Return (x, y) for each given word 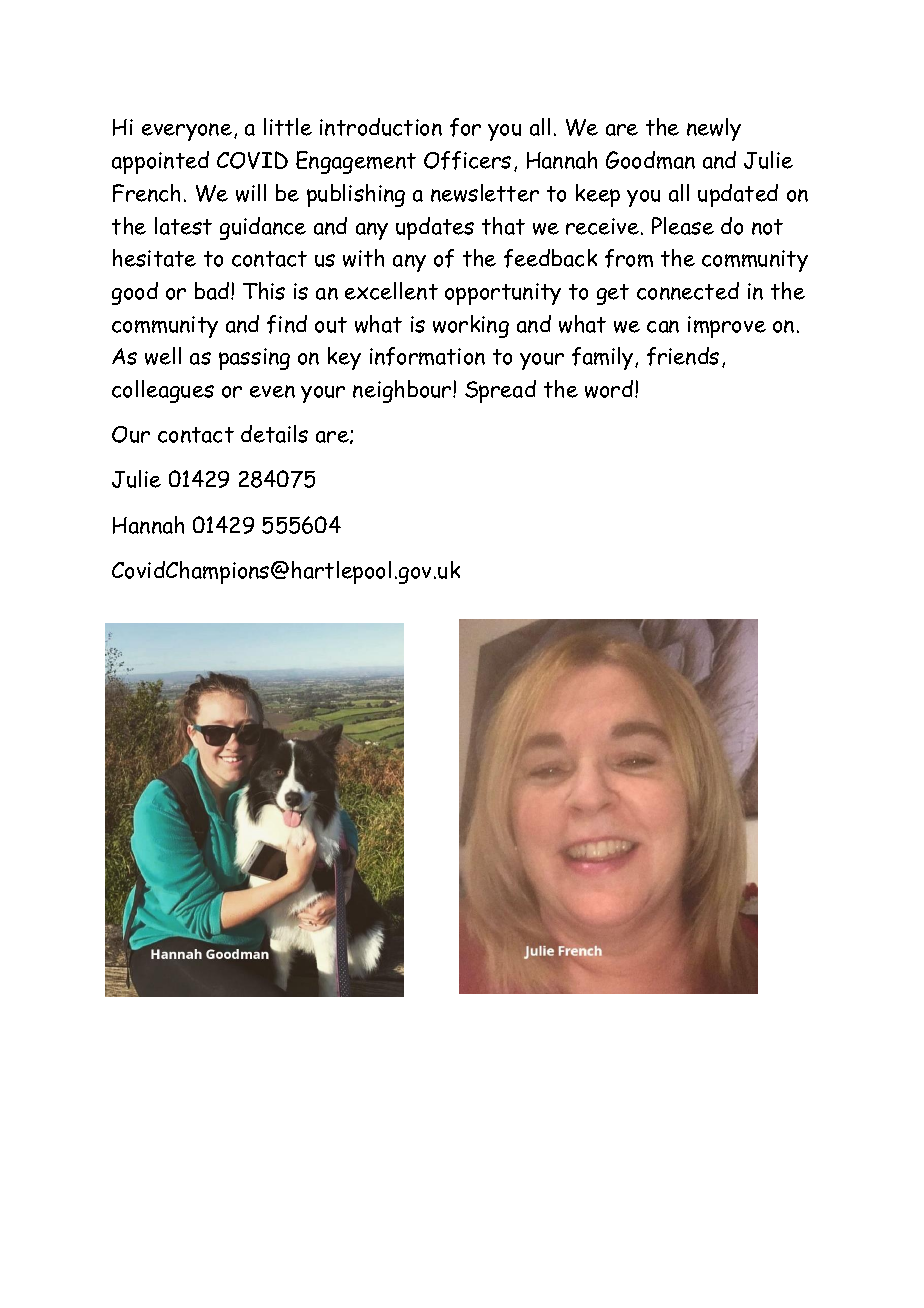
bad (213, 291)
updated (738, 195)
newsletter (485, 193)
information (427, 356)
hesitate (154, 258)
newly (714, 129)
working (471, 326)
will (251, 193)
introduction (381, 127)
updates (435, 228)
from (629, 258)
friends (683, 356)
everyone (187, 132)
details (274, 434)
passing (254, 359)
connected (688, 291)
